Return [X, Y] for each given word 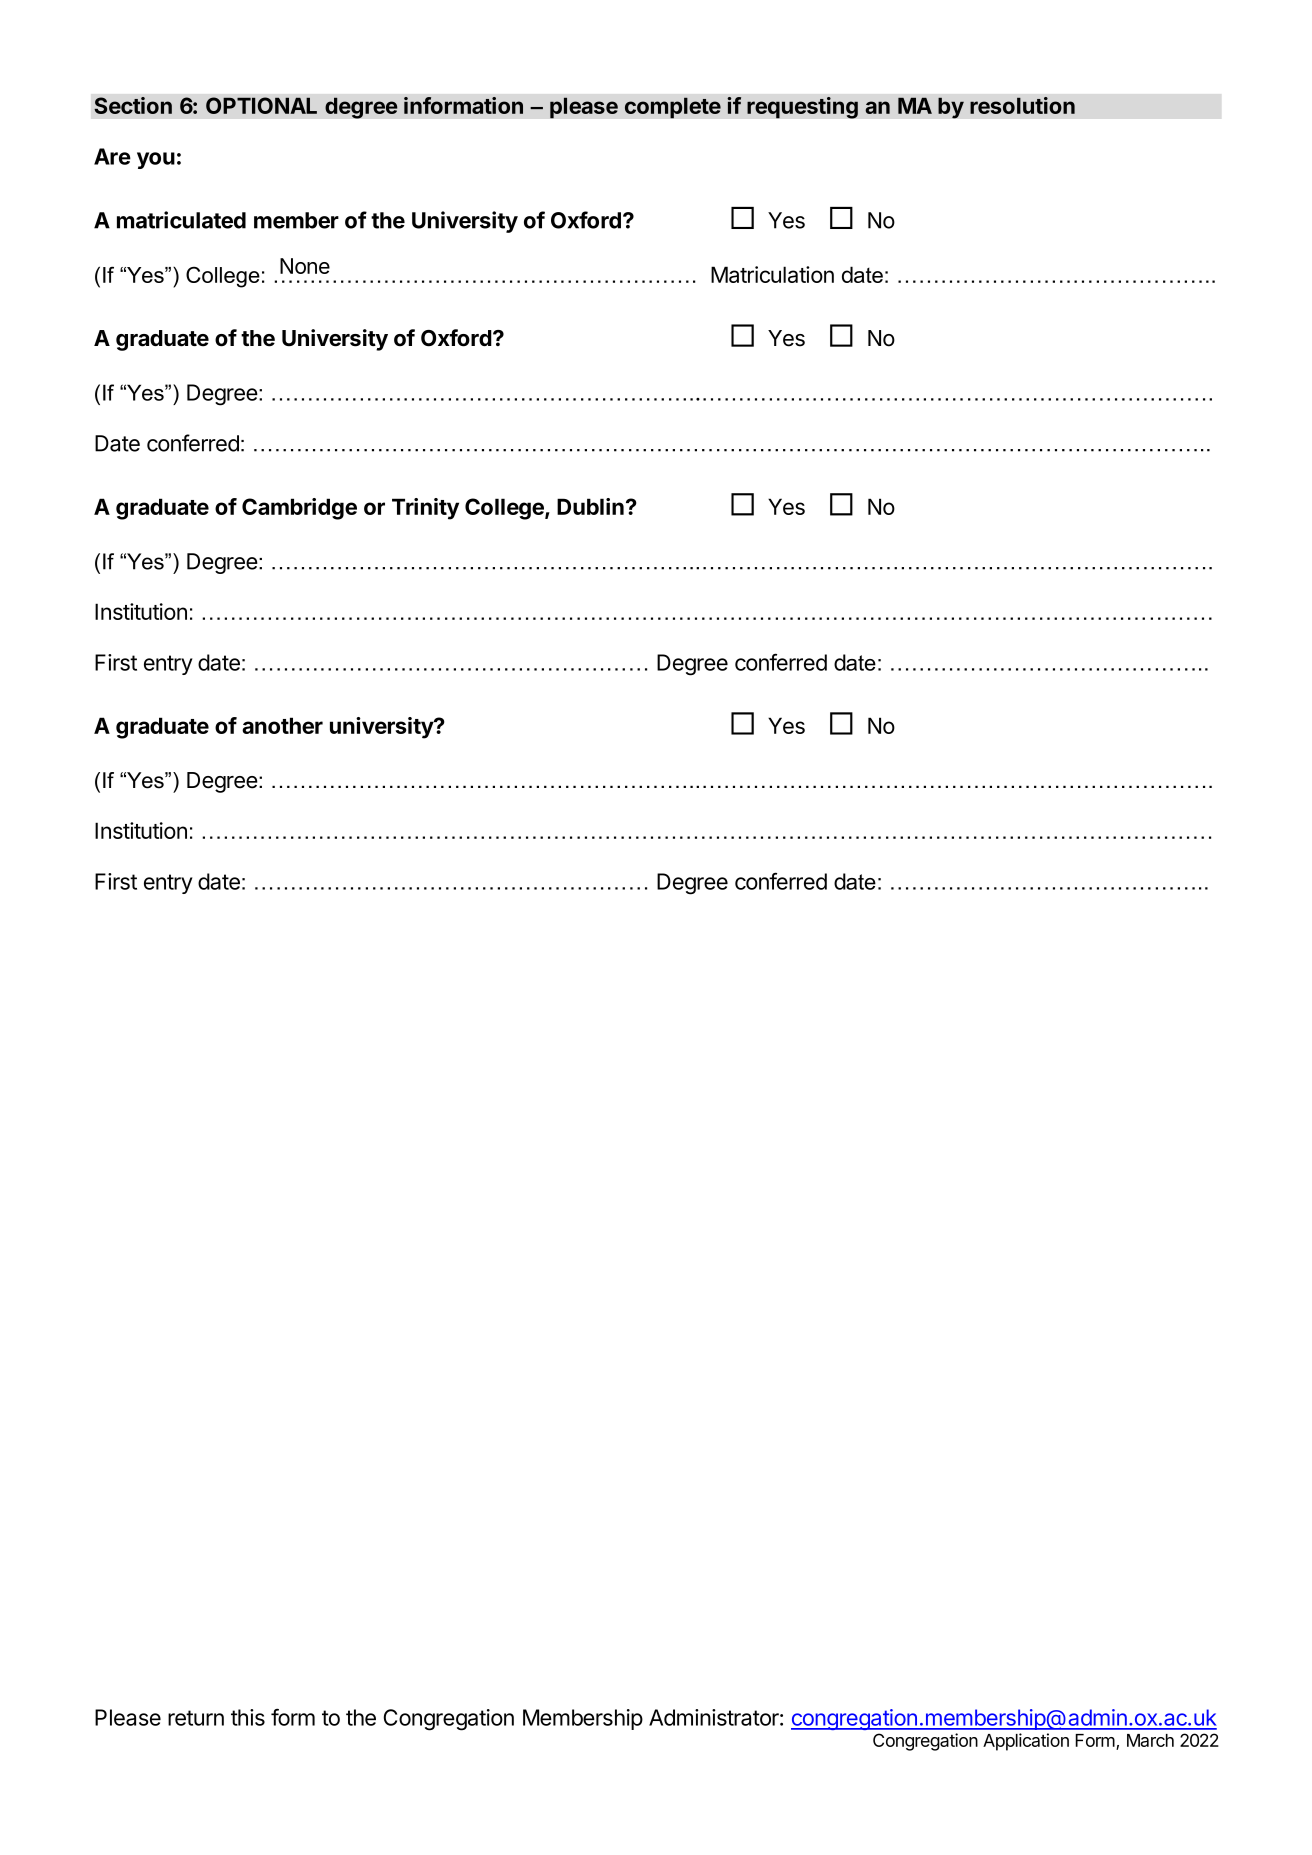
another [282, 725]
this [248, 1717]
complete [673, 108]
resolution [1022, 105]
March [1150, 1740]
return [196, 1718]
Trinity [425, 509]
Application [1026, 1742]
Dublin [590, 506]
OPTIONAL [261, 105]
